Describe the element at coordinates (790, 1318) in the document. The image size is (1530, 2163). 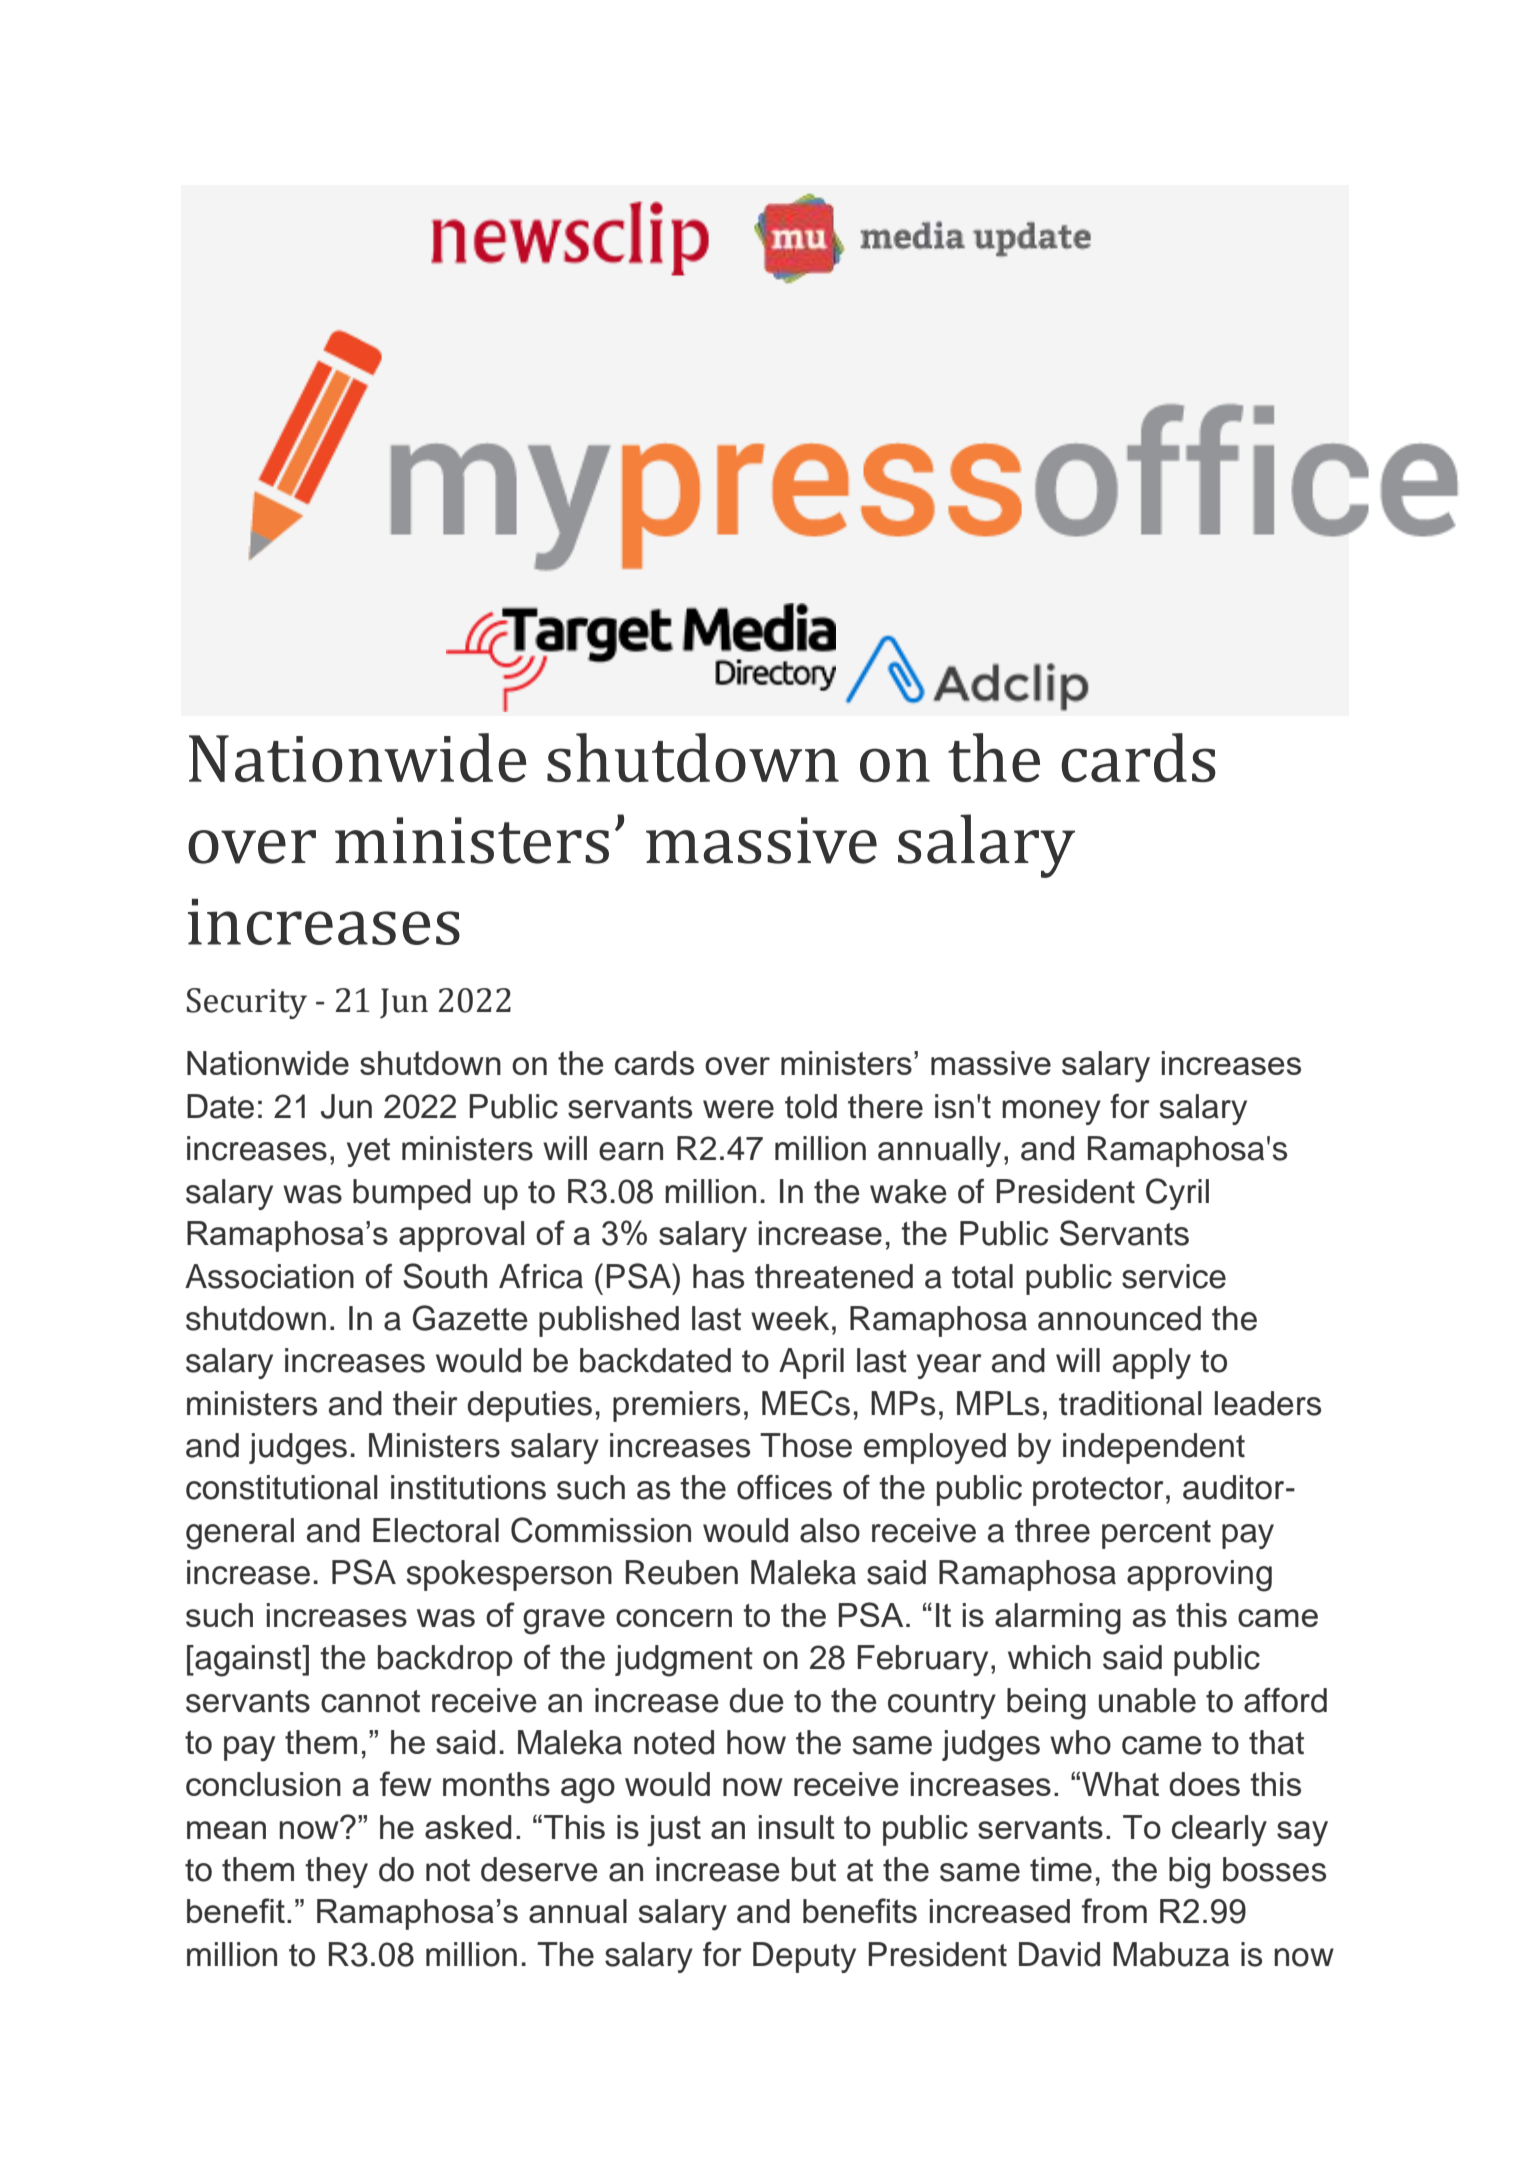
I see `week` at that location.
